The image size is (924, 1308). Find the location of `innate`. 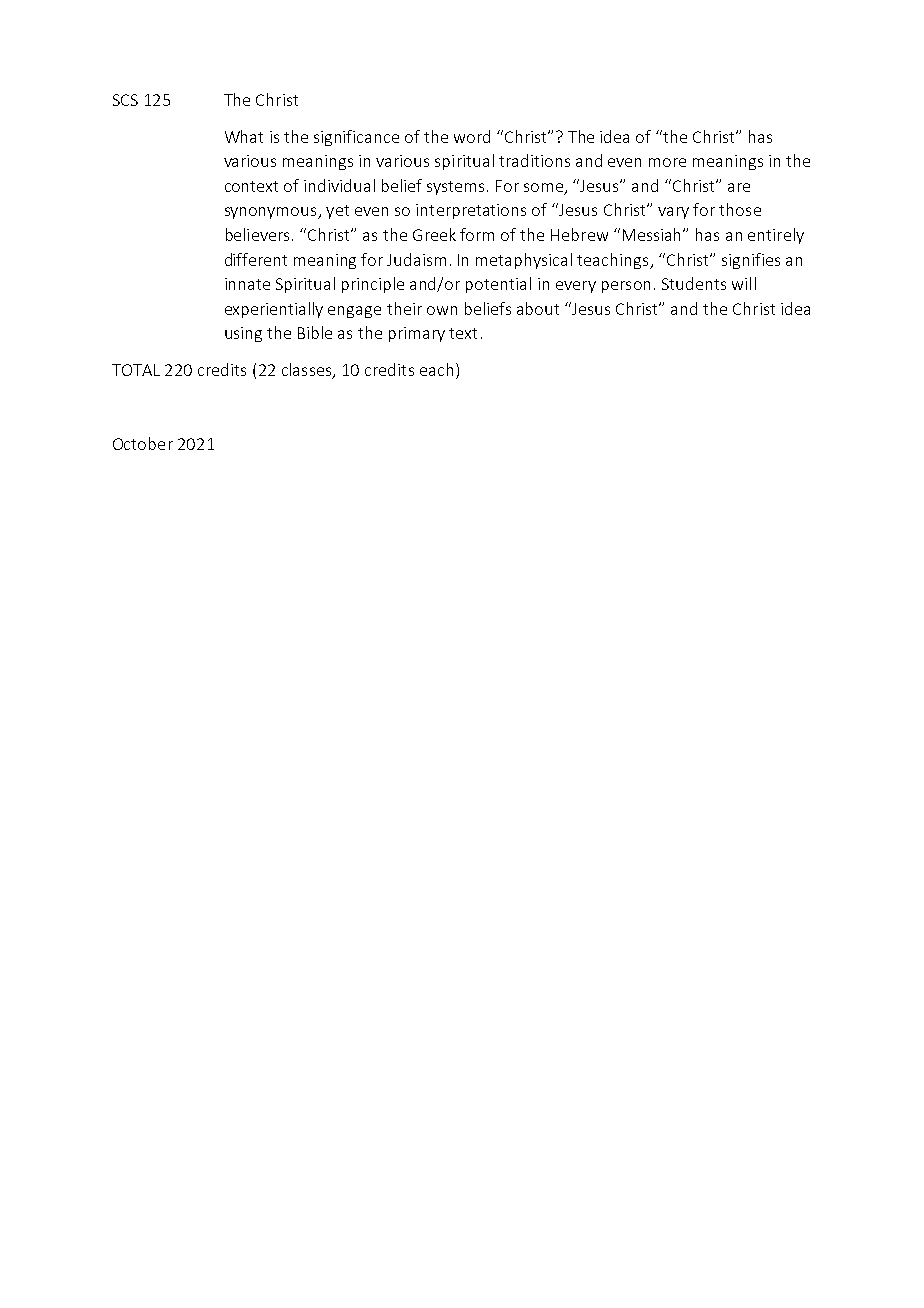

innate is located at coordinates (247, 284).
